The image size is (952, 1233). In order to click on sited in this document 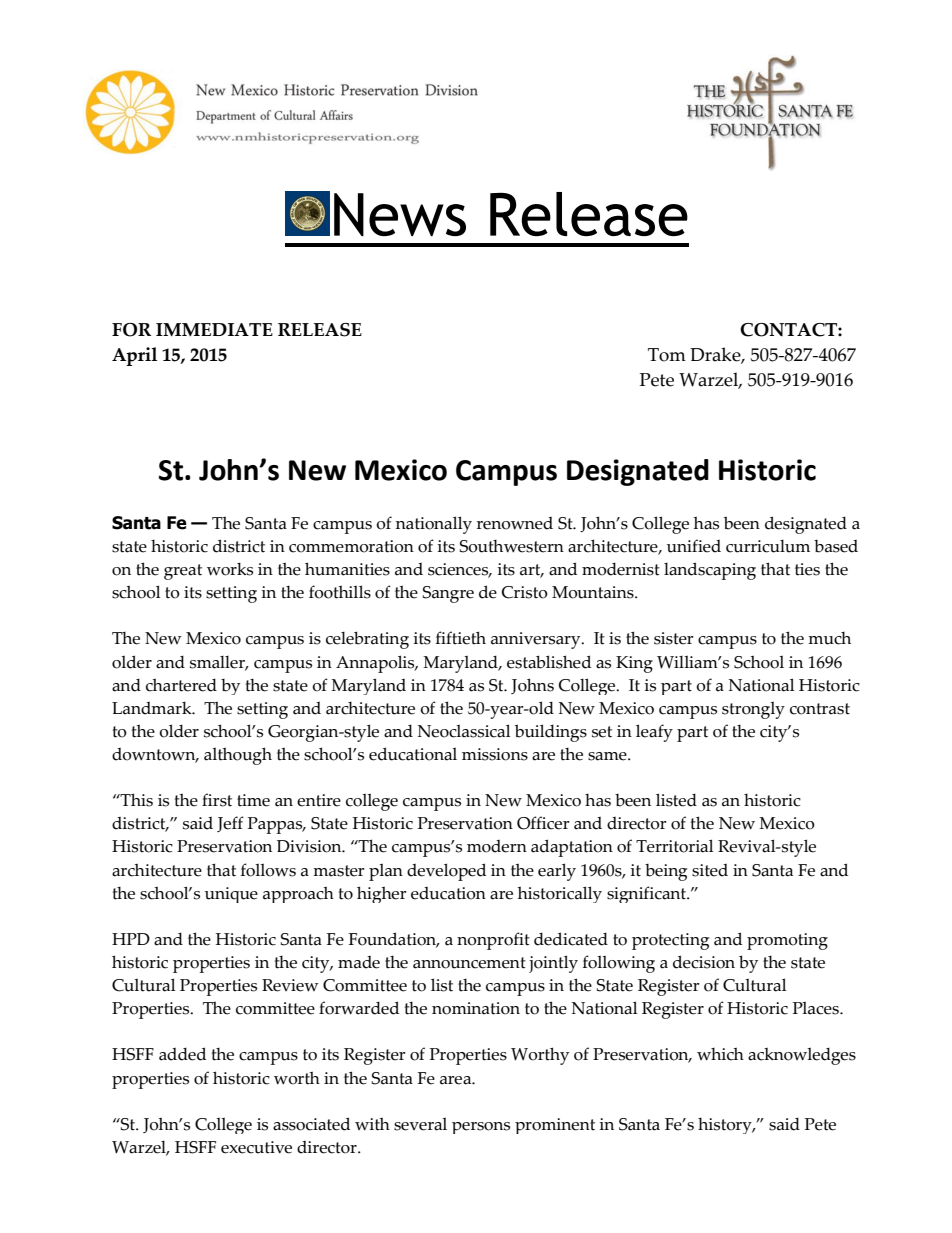, I will do `click(710, 870)`.
